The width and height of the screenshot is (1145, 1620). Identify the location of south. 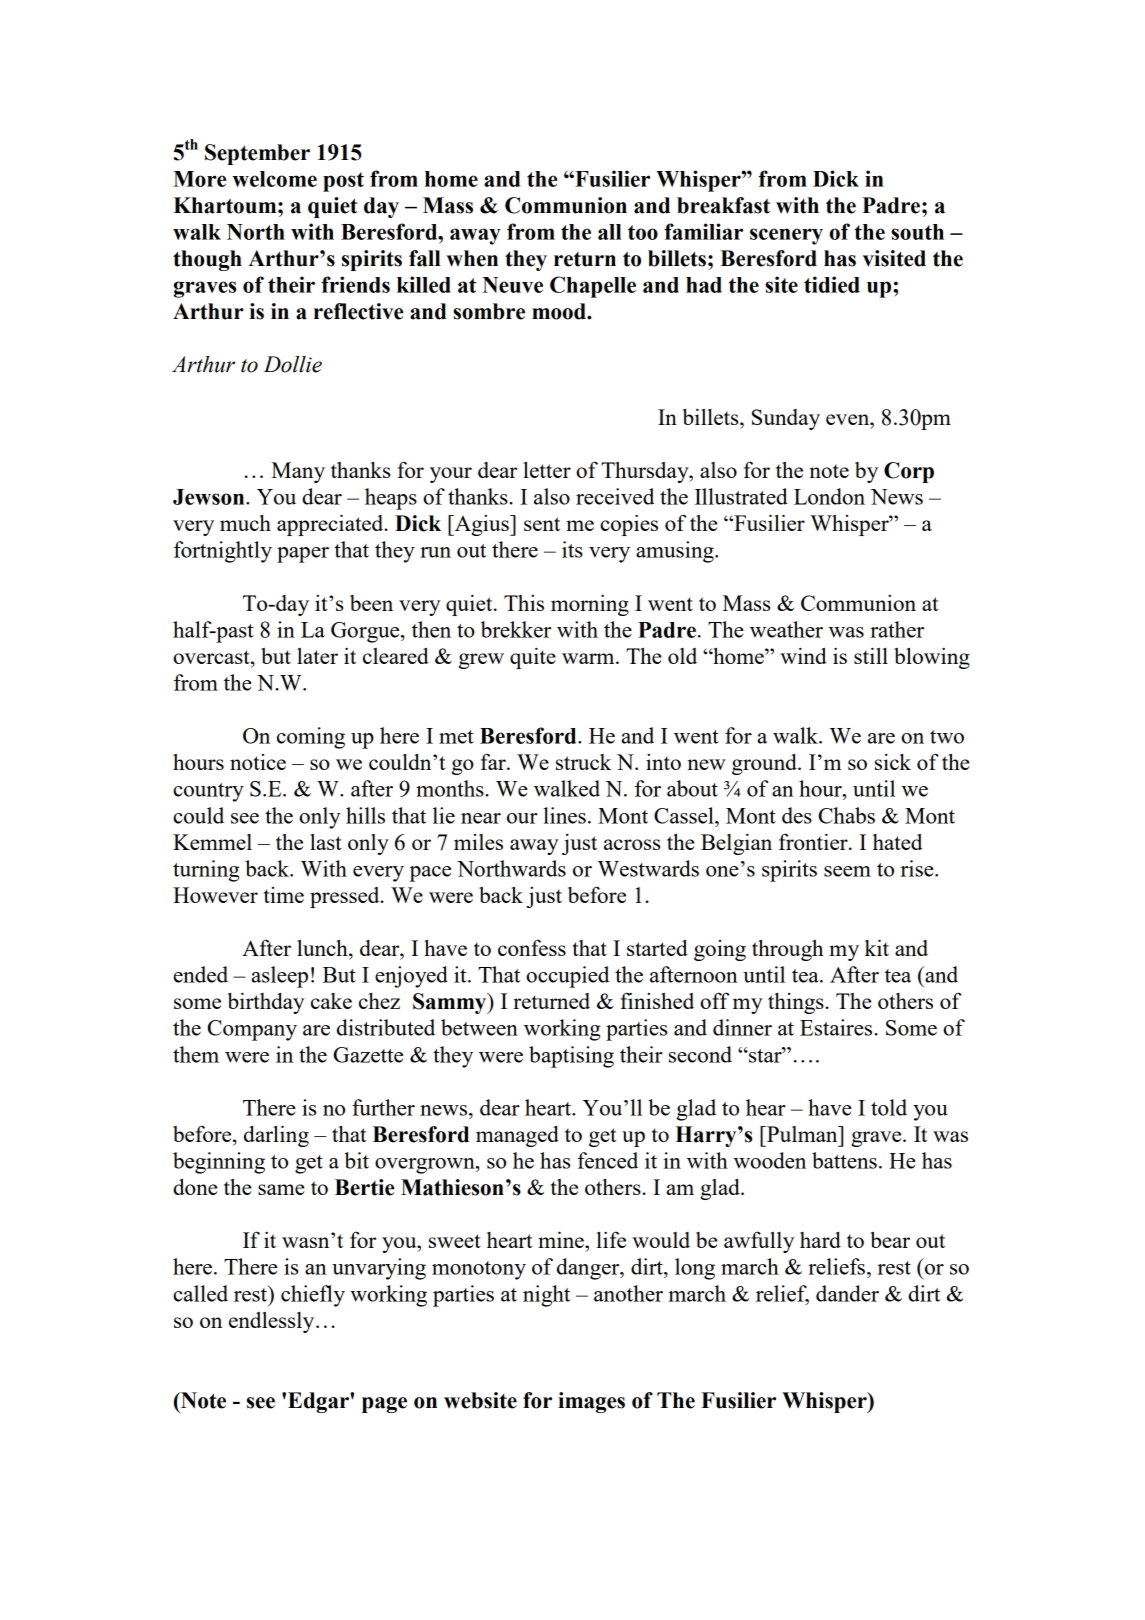
(917, 232).
